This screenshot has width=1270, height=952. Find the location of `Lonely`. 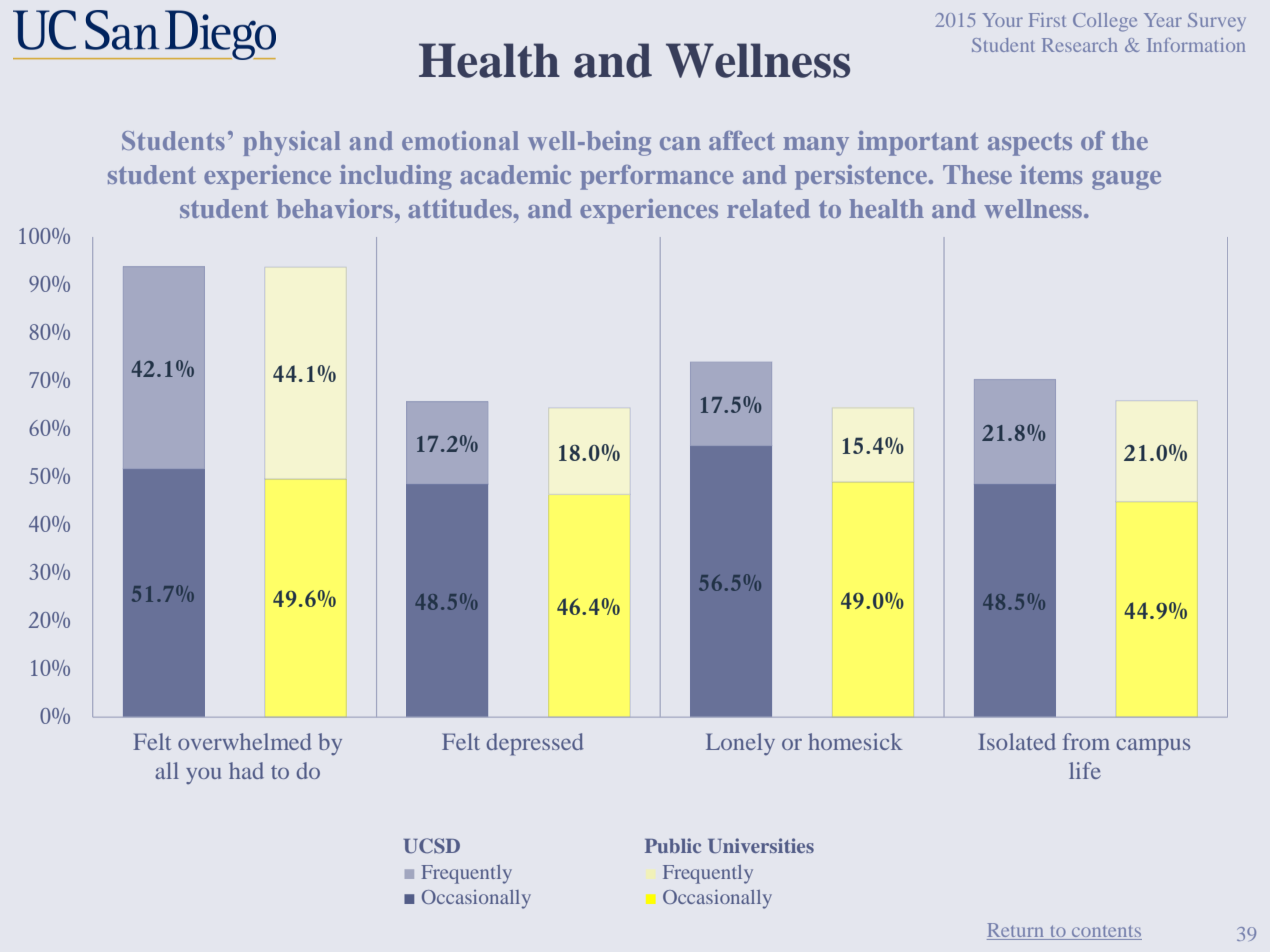

Lonely is located at coordinates (740, 744).
